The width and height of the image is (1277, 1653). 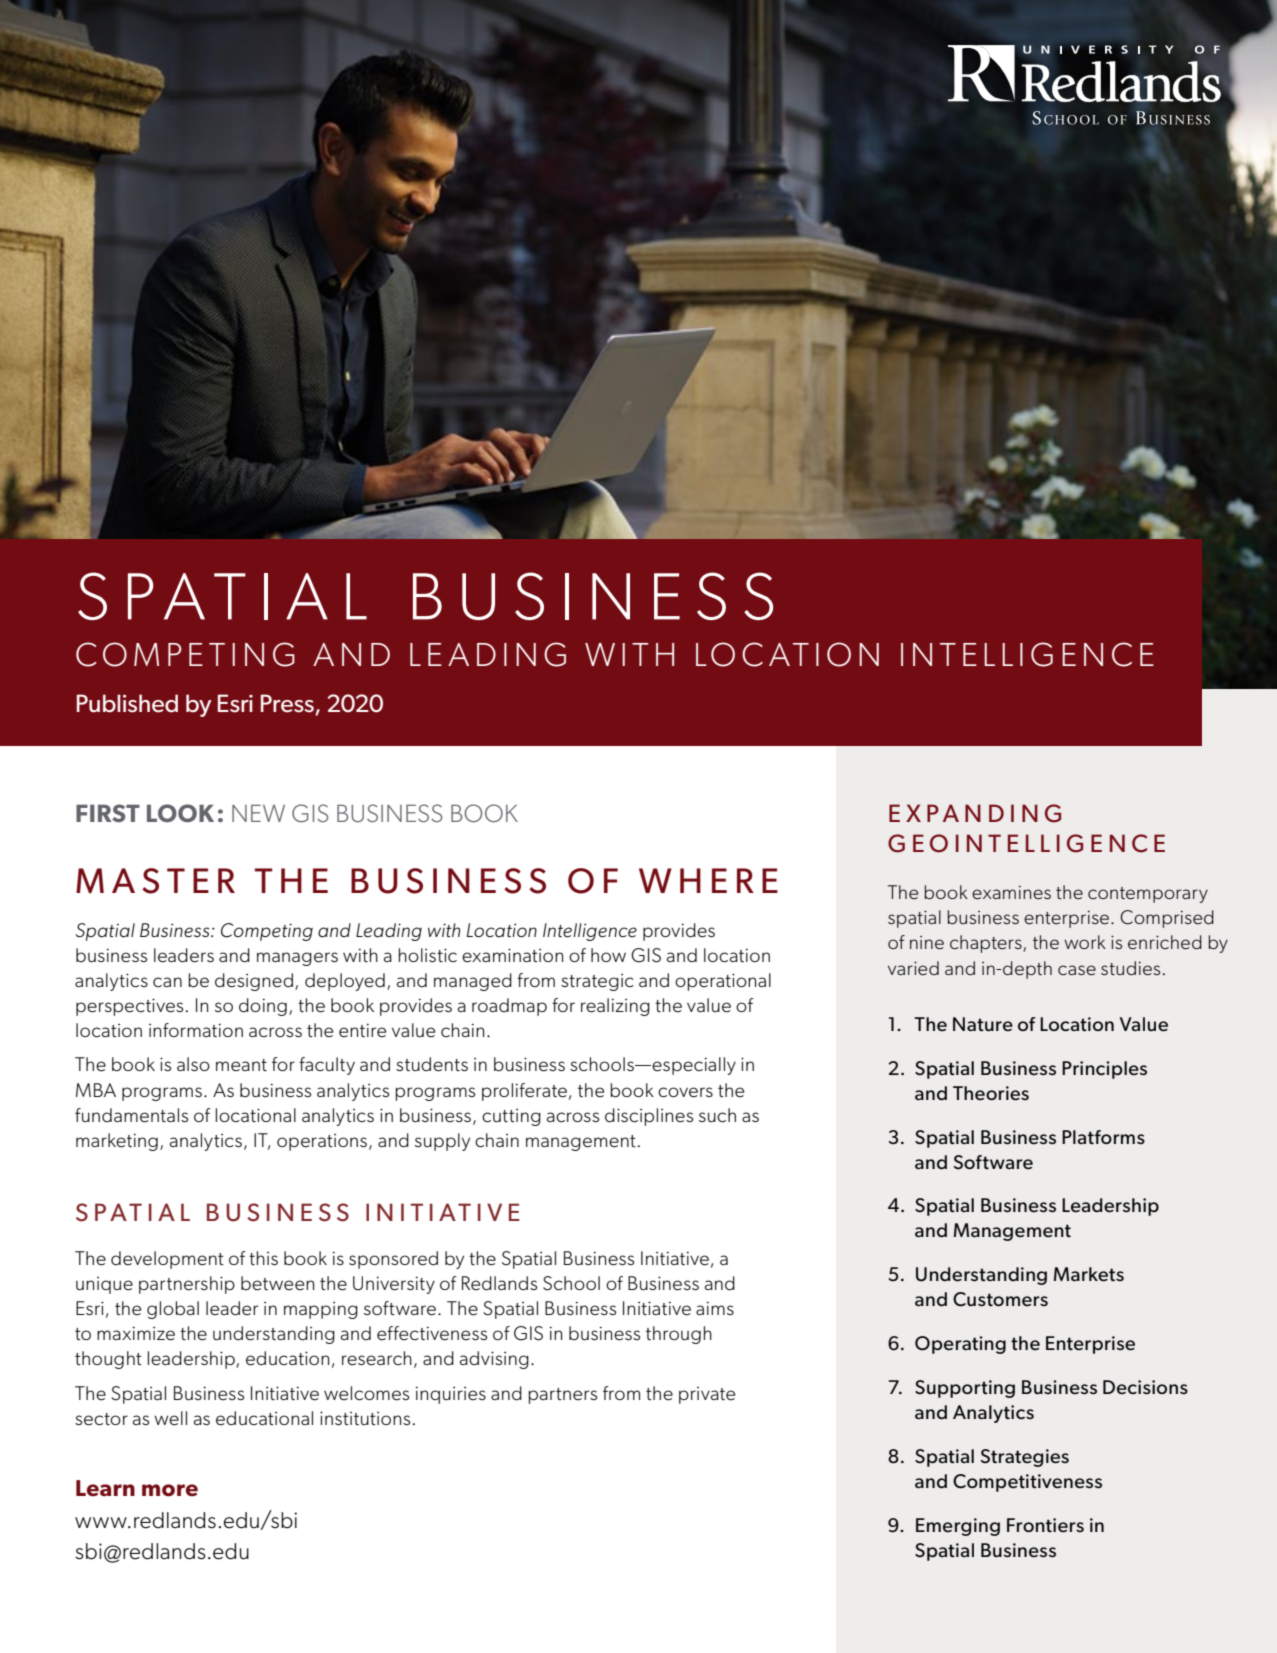 What do you see at coordinates (991, 1093) in the image?
I see `Theories` at bounding box center [991, 1093].
